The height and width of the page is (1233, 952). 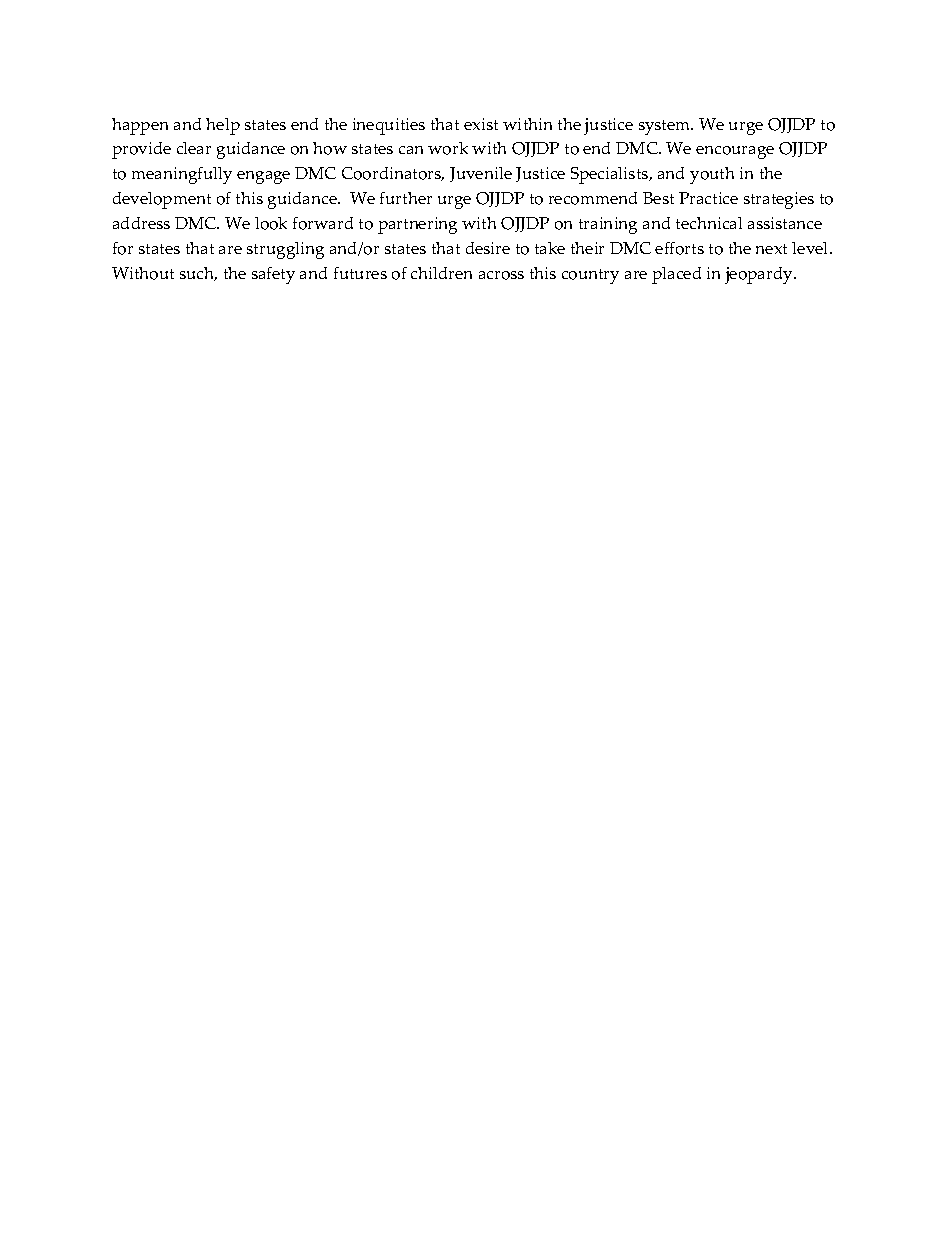 I want to click on exist, so click(x=481, y=124).
